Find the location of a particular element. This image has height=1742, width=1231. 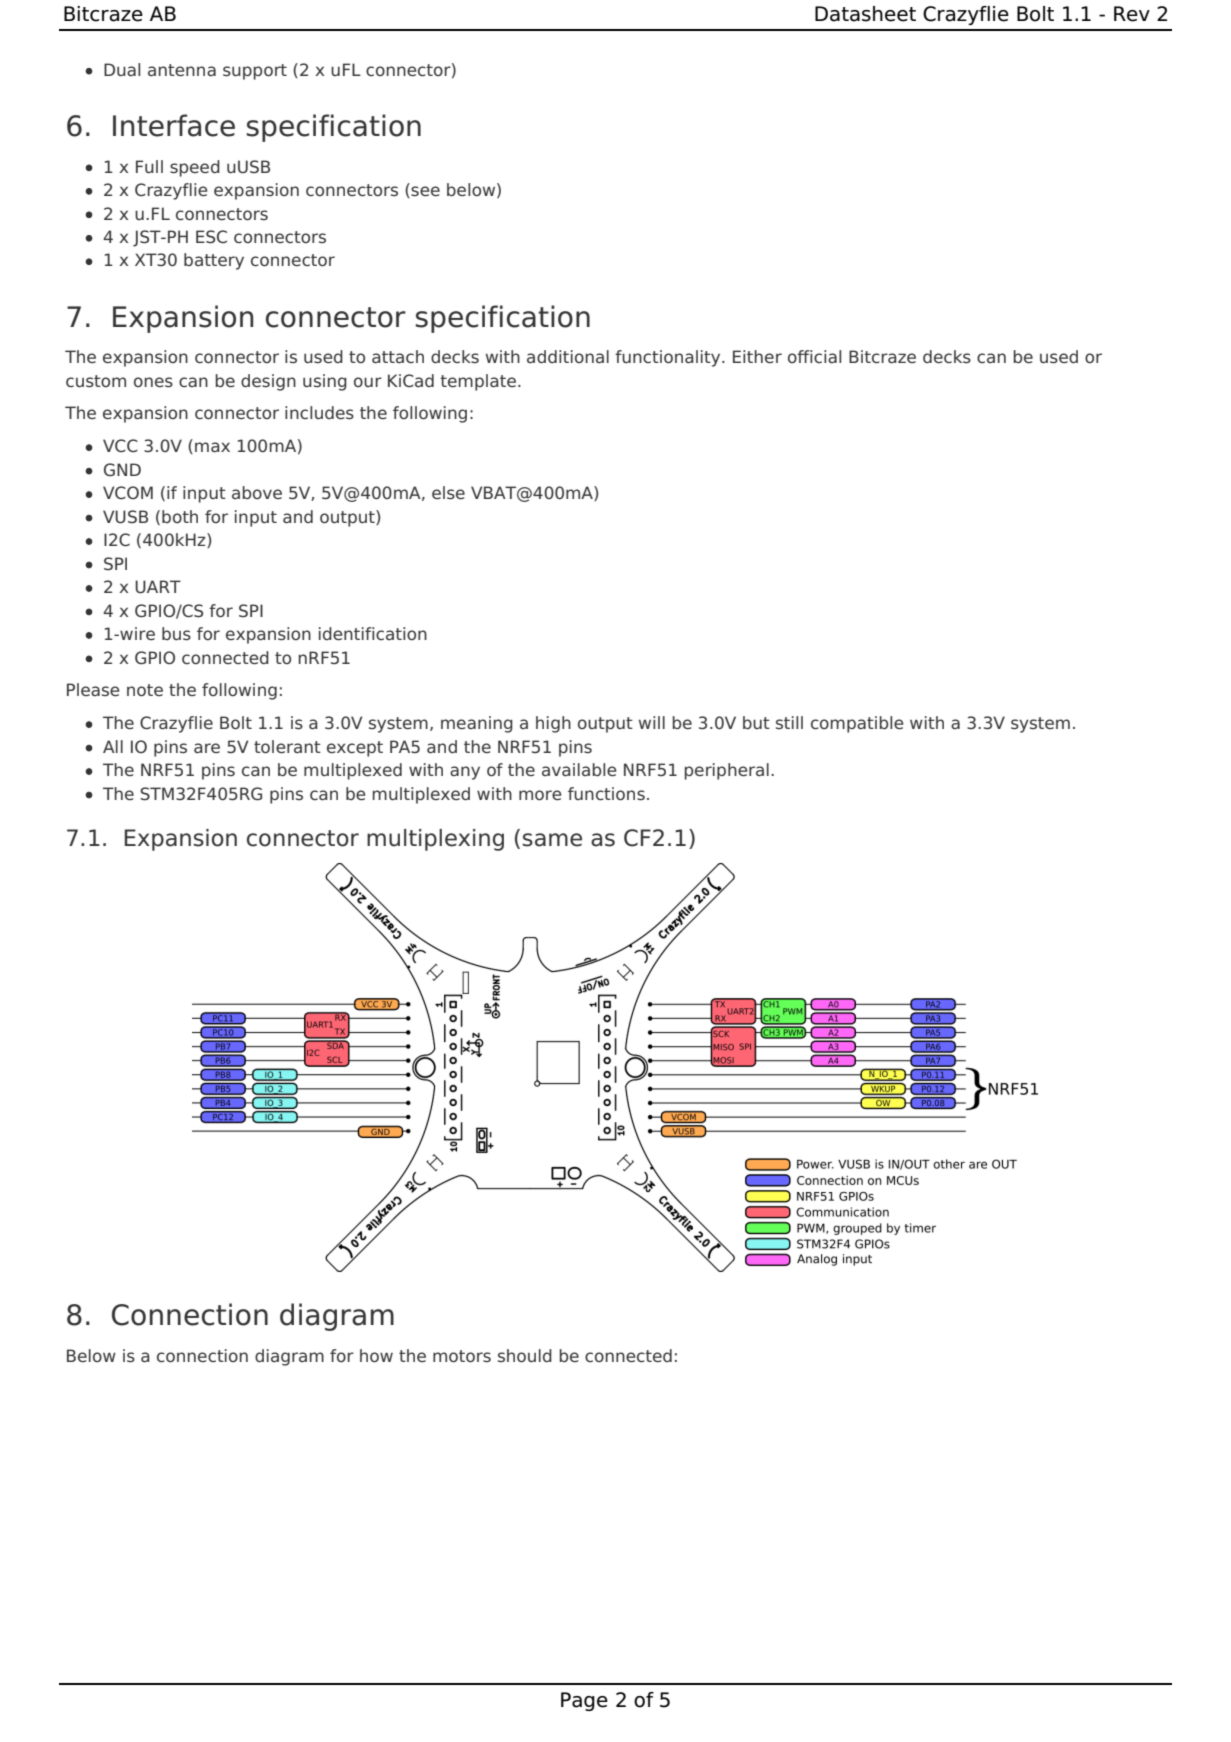

are is located at coordinates (207, 748).
